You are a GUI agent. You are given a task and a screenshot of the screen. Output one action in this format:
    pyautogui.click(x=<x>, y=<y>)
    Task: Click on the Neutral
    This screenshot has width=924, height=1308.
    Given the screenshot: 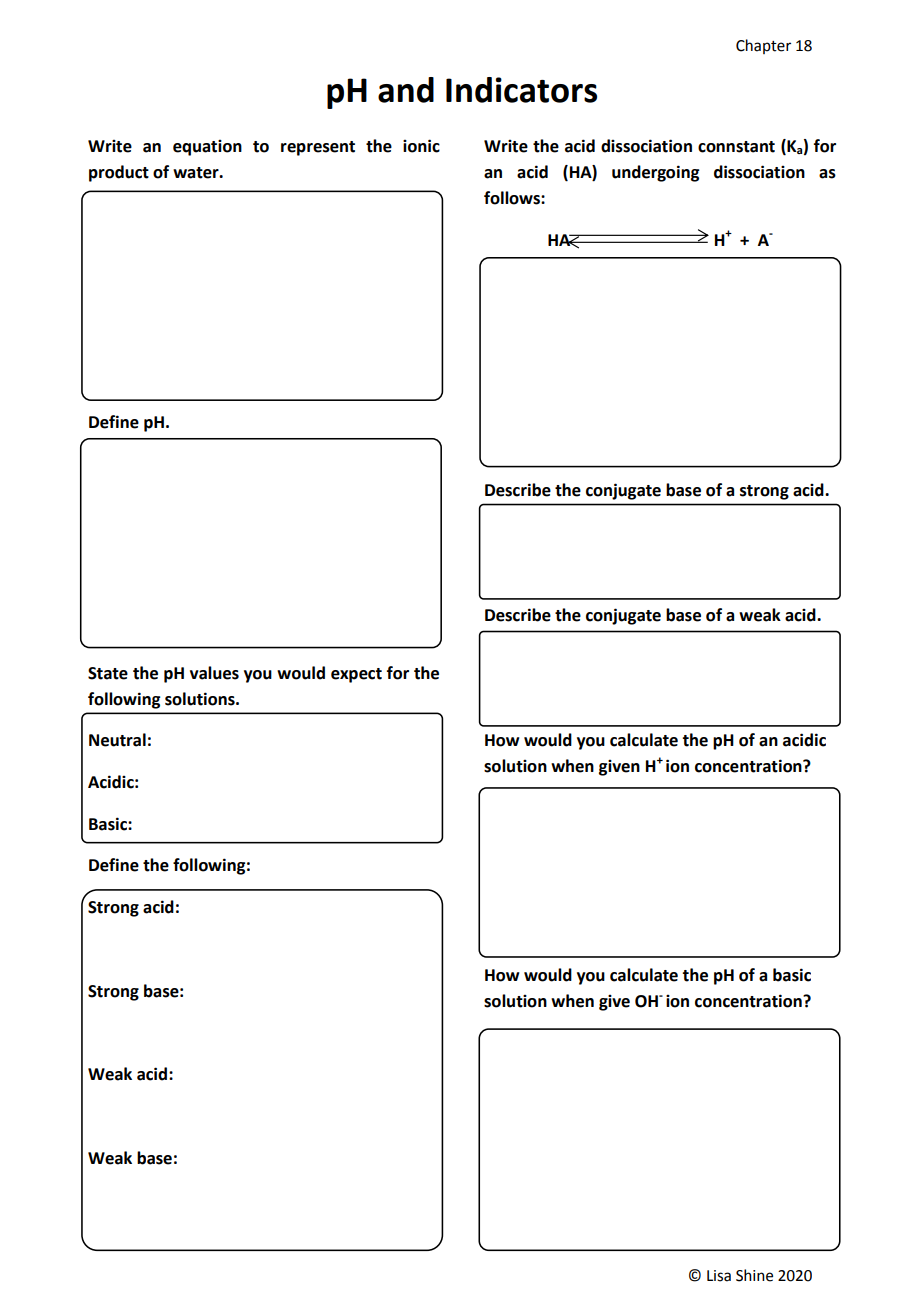 What is the action you would take?
    pyautogui.click(x=117, y=740)
